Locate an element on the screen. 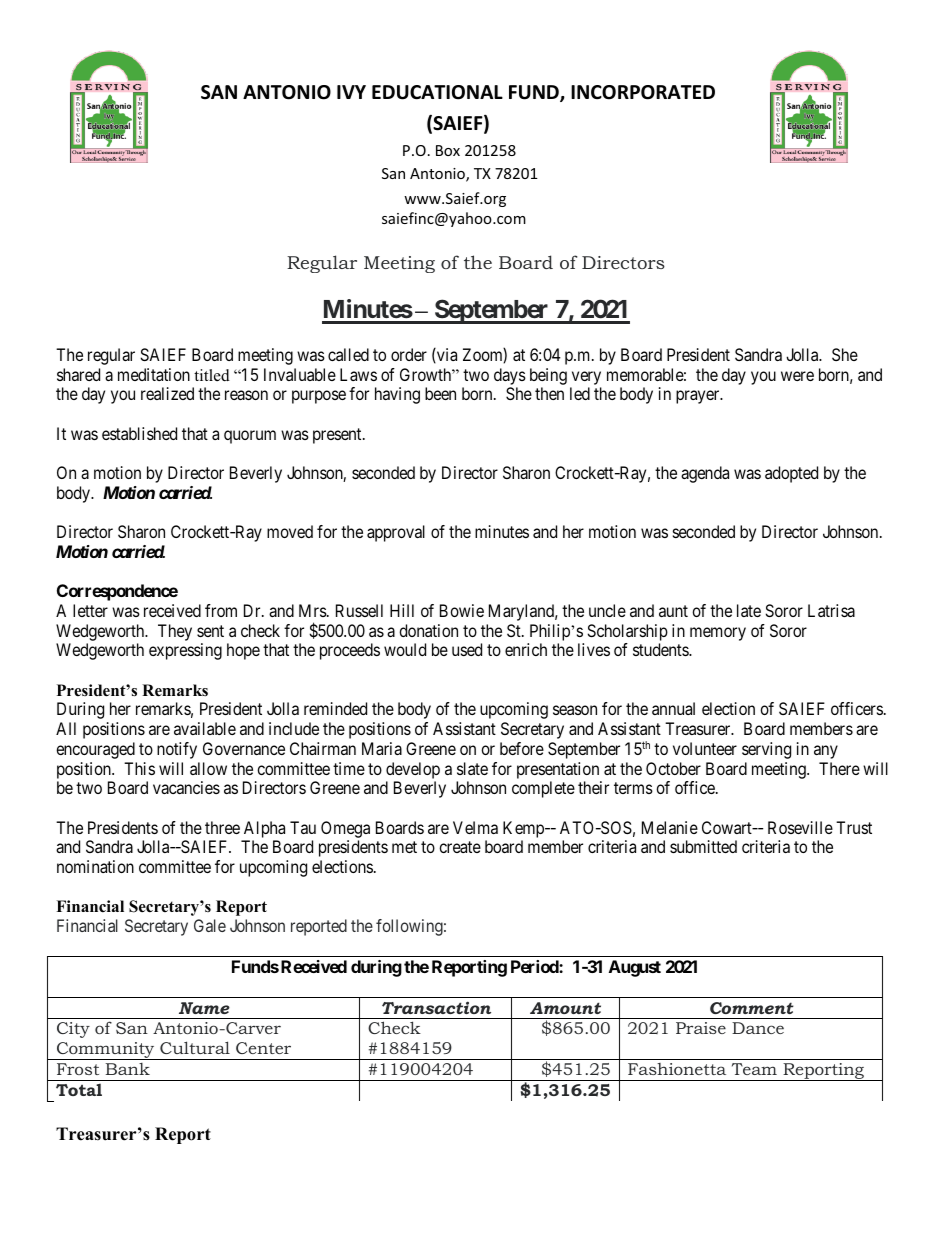 This screenshot has width=952, height=1233. Bowie is located at coordinates (462, 610).
